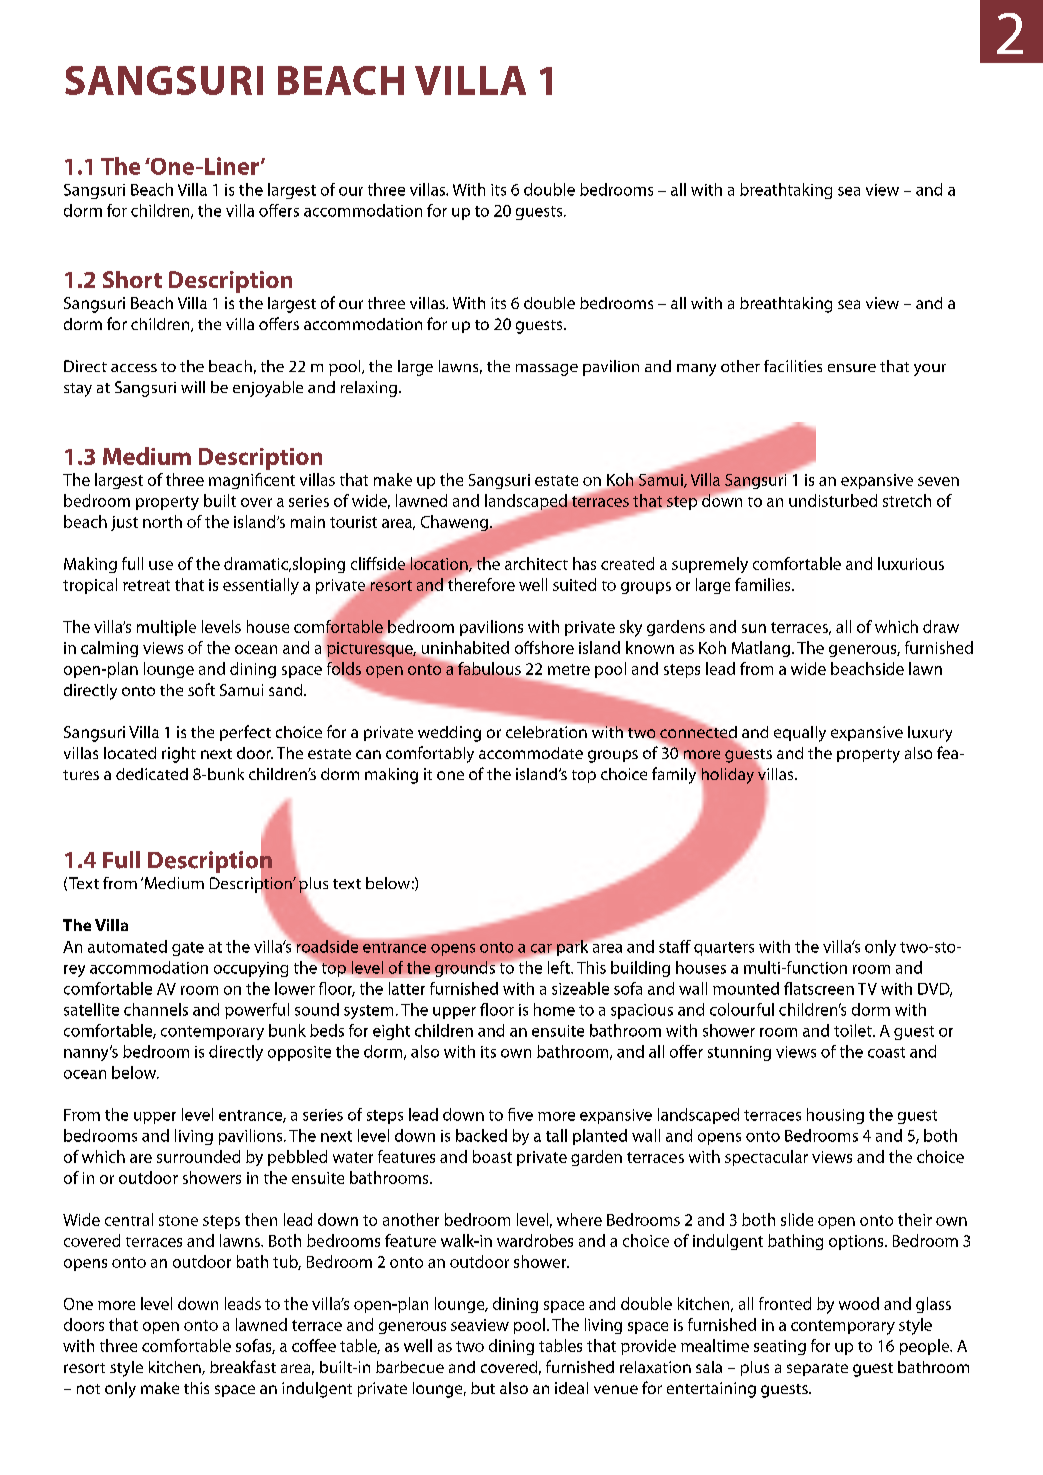  I want to click on dedicated, so click(152, 774).
